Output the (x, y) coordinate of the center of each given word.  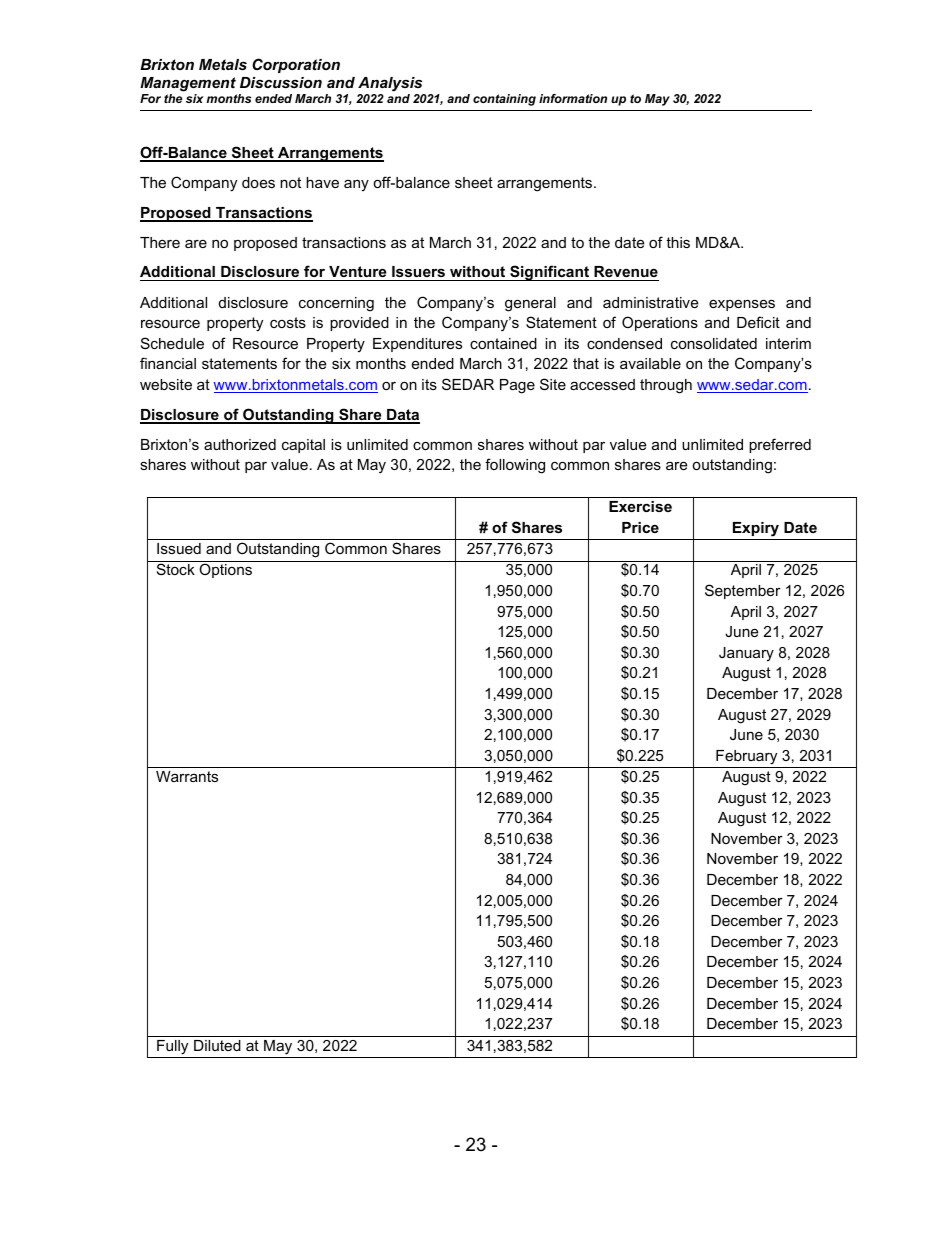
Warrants (187, 776)
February (746, 757)
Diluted (217, 1045)
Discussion (281, 82)
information (573, 98)
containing (504, 100)
